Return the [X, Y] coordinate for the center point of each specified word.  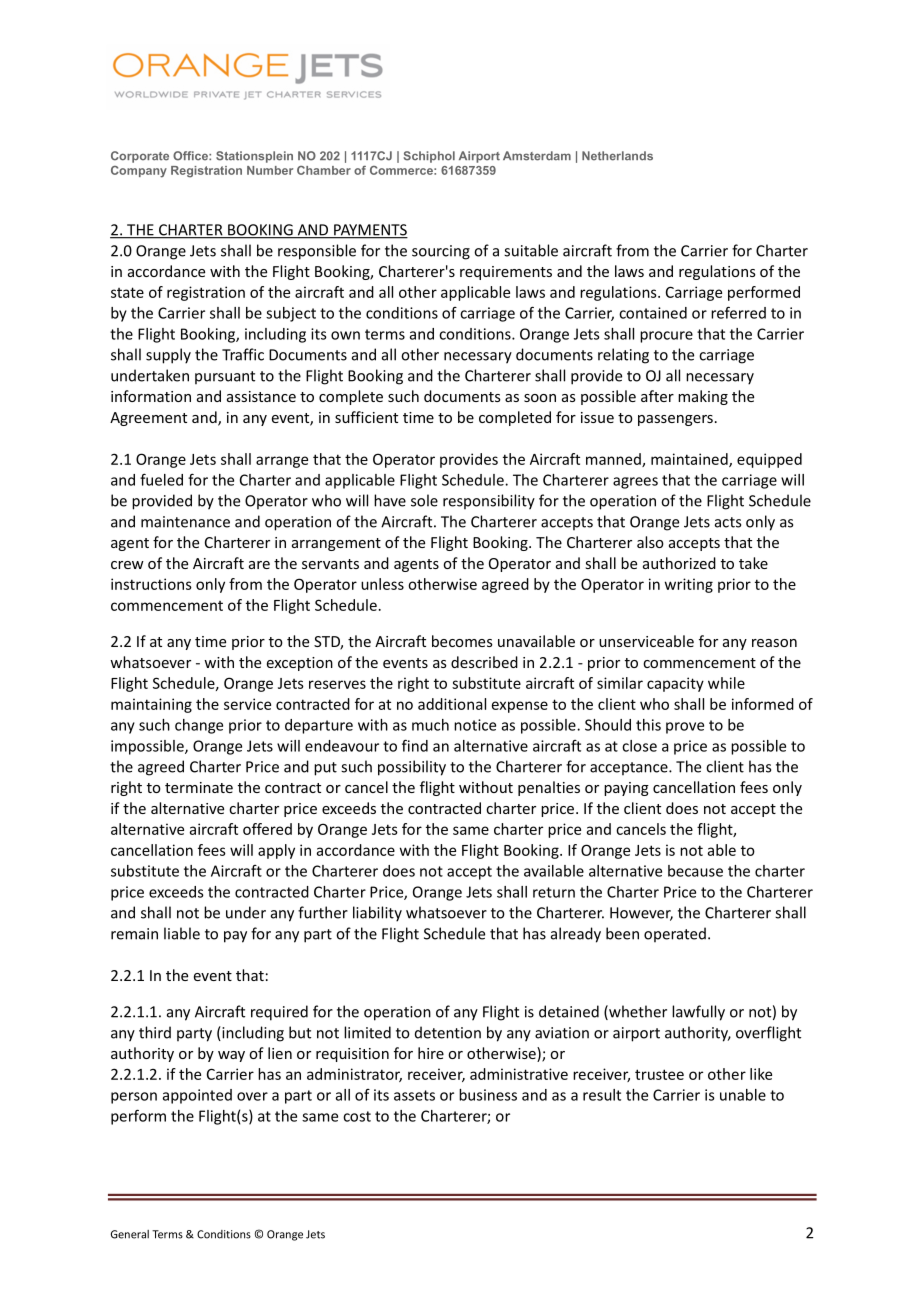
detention [448, 1032]
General [130, 1234]
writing [689, 585]
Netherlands [617, 156]
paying [626, 789]
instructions [151, 584]
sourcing [441, 252]
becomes [462, 641]
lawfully [698, 1013]
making [703, 397]
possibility [412, 768]
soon [540, 398]
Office [191, 156]
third [155, 1032]
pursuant [225, 377]
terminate [199, 787]
